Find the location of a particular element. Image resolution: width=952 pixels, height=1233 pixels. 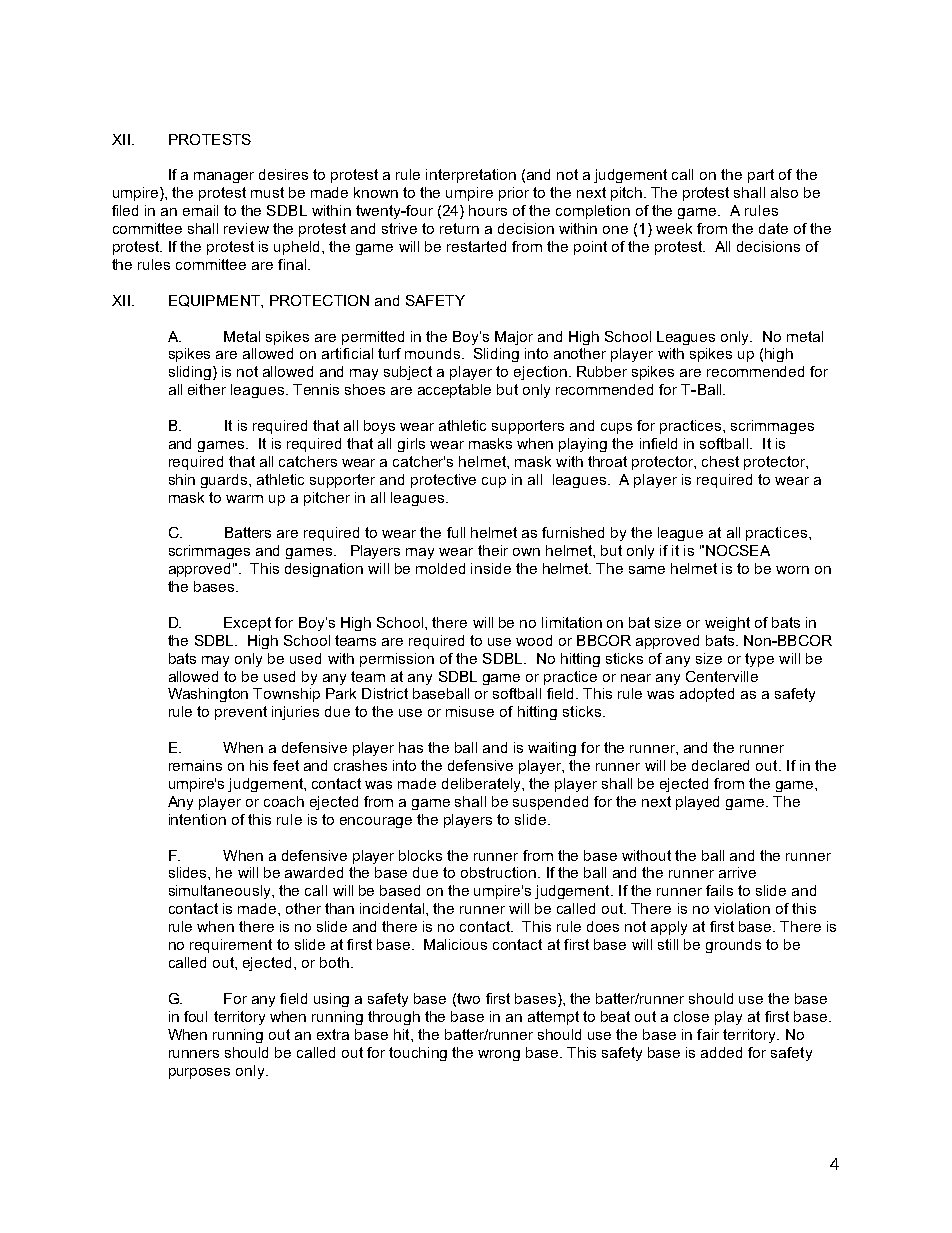

weight is located at coordinates (727, 624).
